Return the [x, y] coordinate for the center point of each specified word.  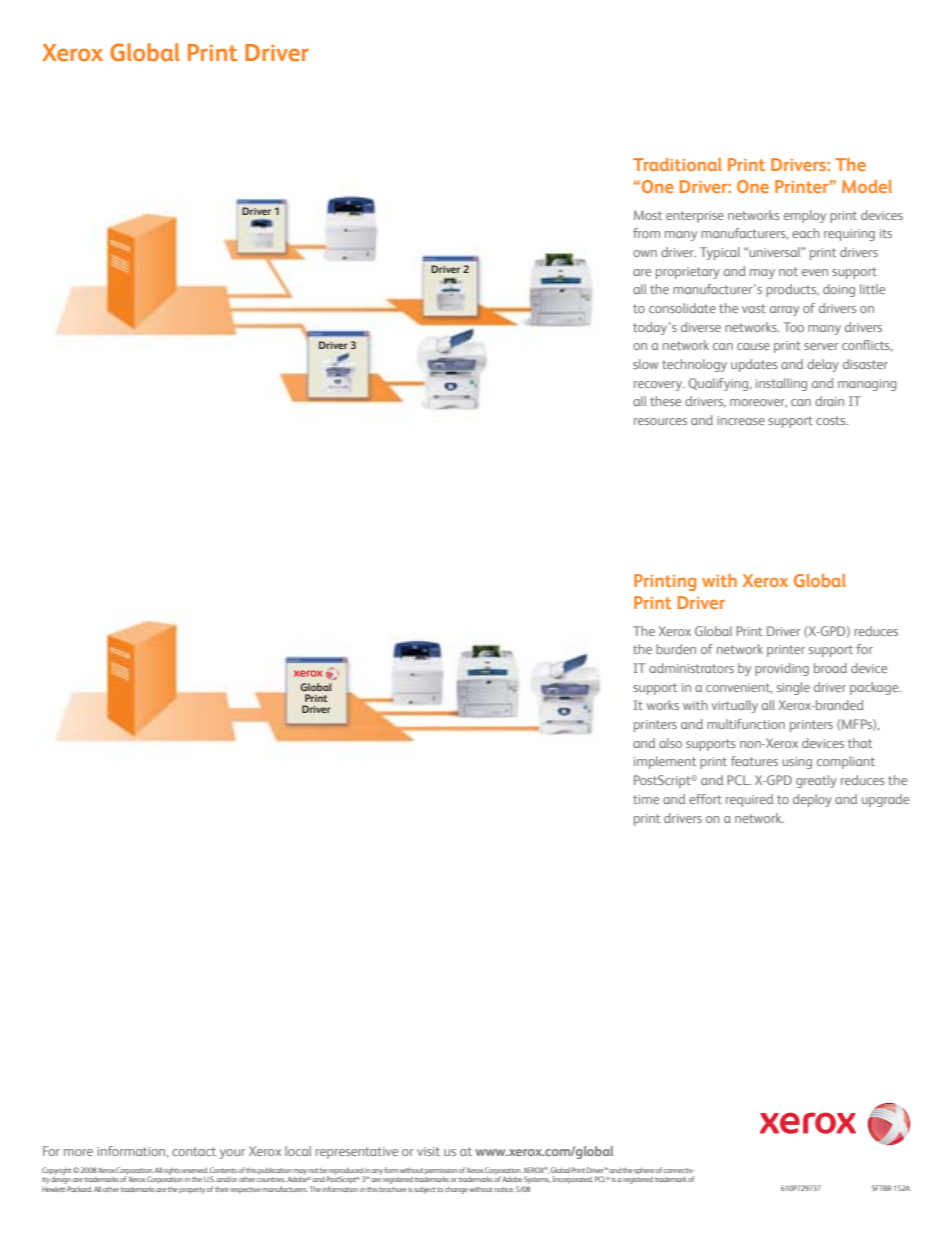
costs [832, 420]
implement [665, 762]
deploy [812, 800]
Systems [537, 1181]
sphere [644, 1171]
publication [275, 1171]
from [646, 233]
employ [805, 216]
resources [660, 421]
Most [648, 215]
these [665, 401]
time [646, 799]
